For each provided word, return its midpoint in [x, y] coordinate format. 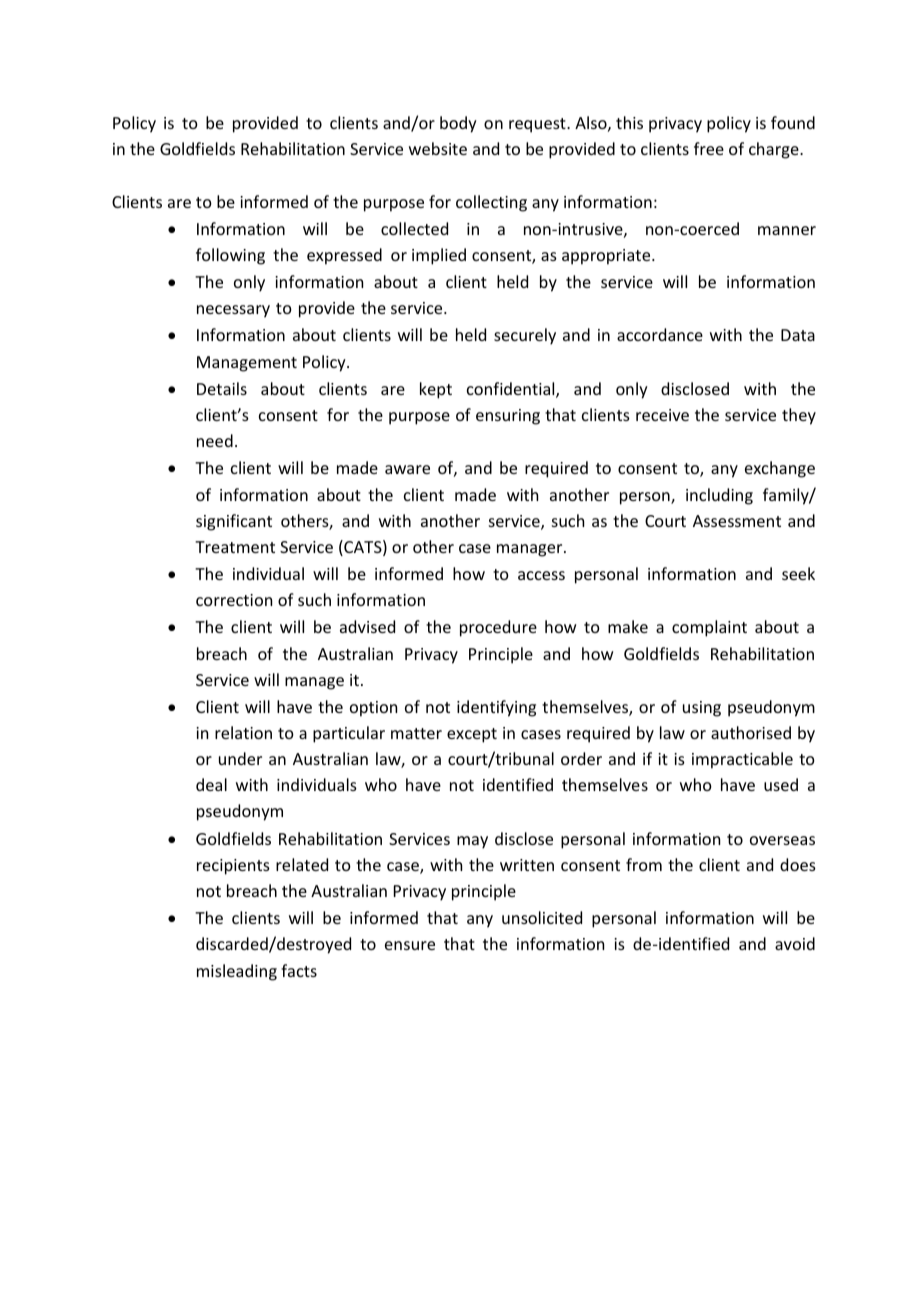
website [438, 148]
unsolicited [542, 917]
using [702, 709]
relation [243, 732]
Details [222, 388]
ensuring [508, 417]
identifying [496, 708]
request [538, 125]
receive [662, 415]
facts [299, 970]
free [709, 148]
